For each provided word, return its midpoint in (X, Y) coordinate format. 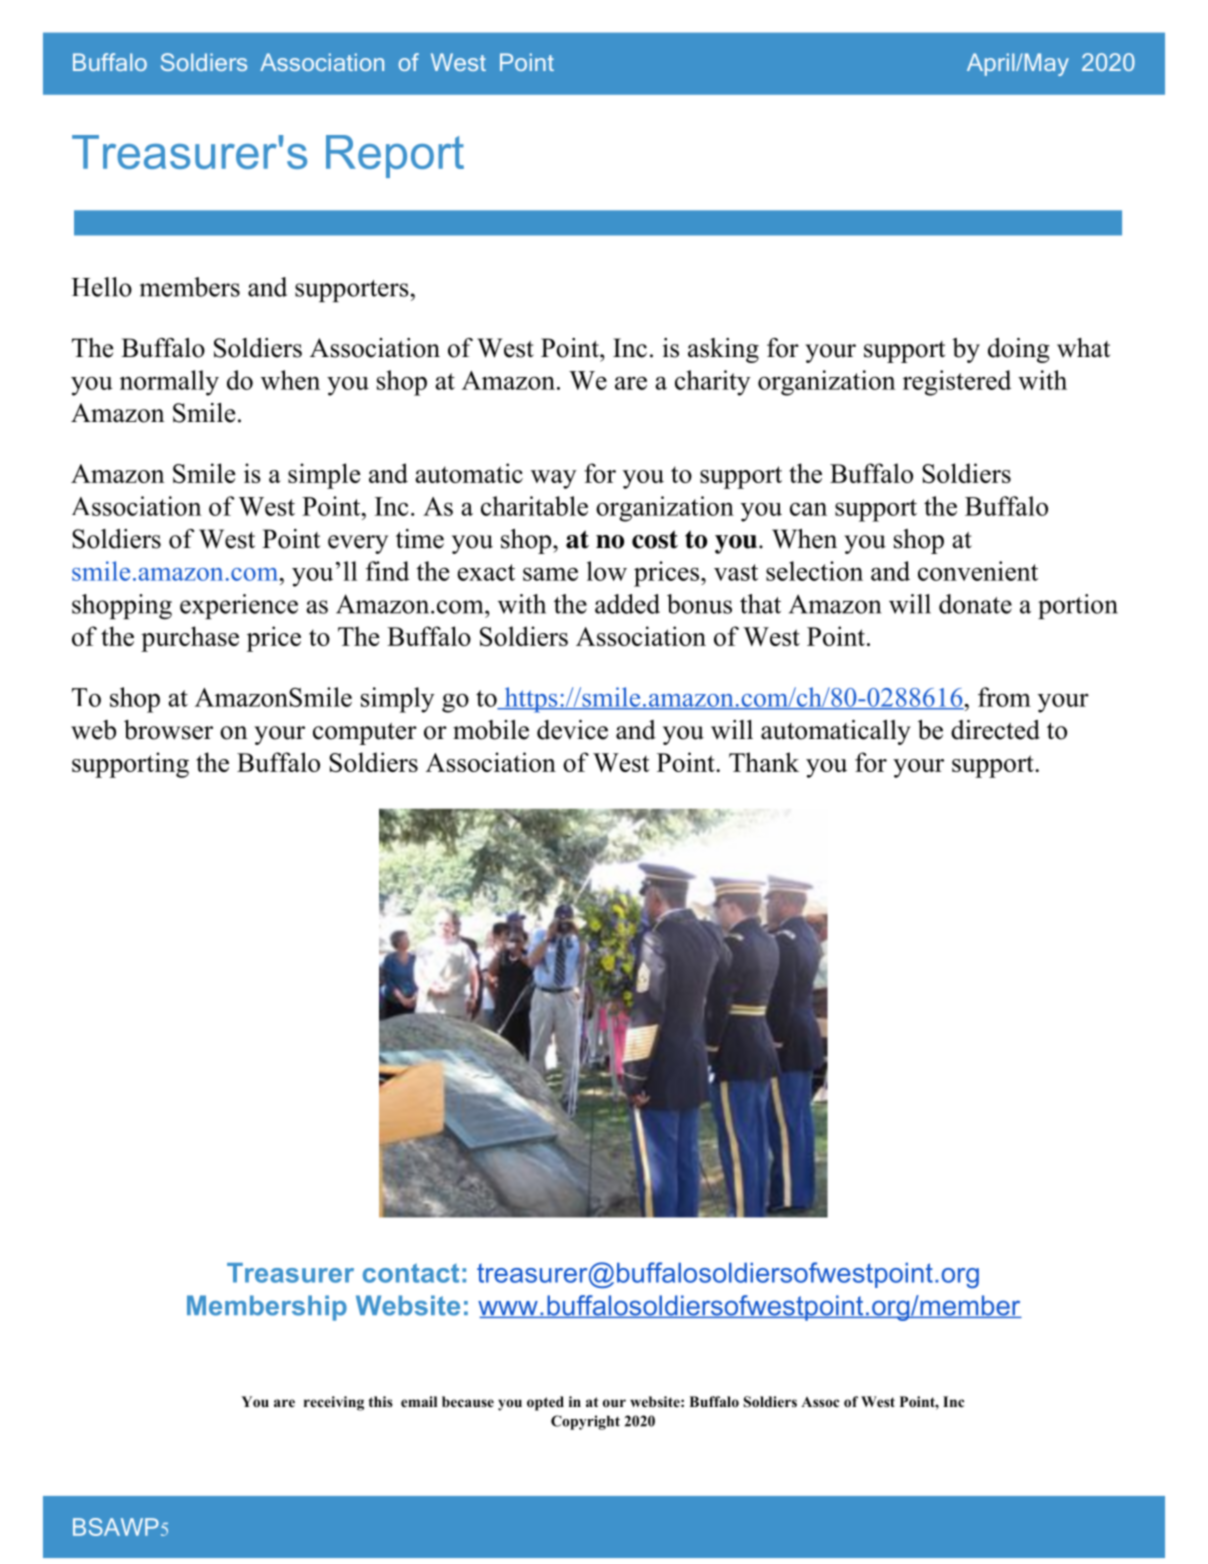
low (607, 571)
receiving (334, 1403)
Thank (764, 762)
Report (395, 156)
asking (723, 350)
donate (975, 604)
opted (545, 1403)
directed (995, 730)
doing (1019, 350)
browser (168, 730)
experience (239, 606)
